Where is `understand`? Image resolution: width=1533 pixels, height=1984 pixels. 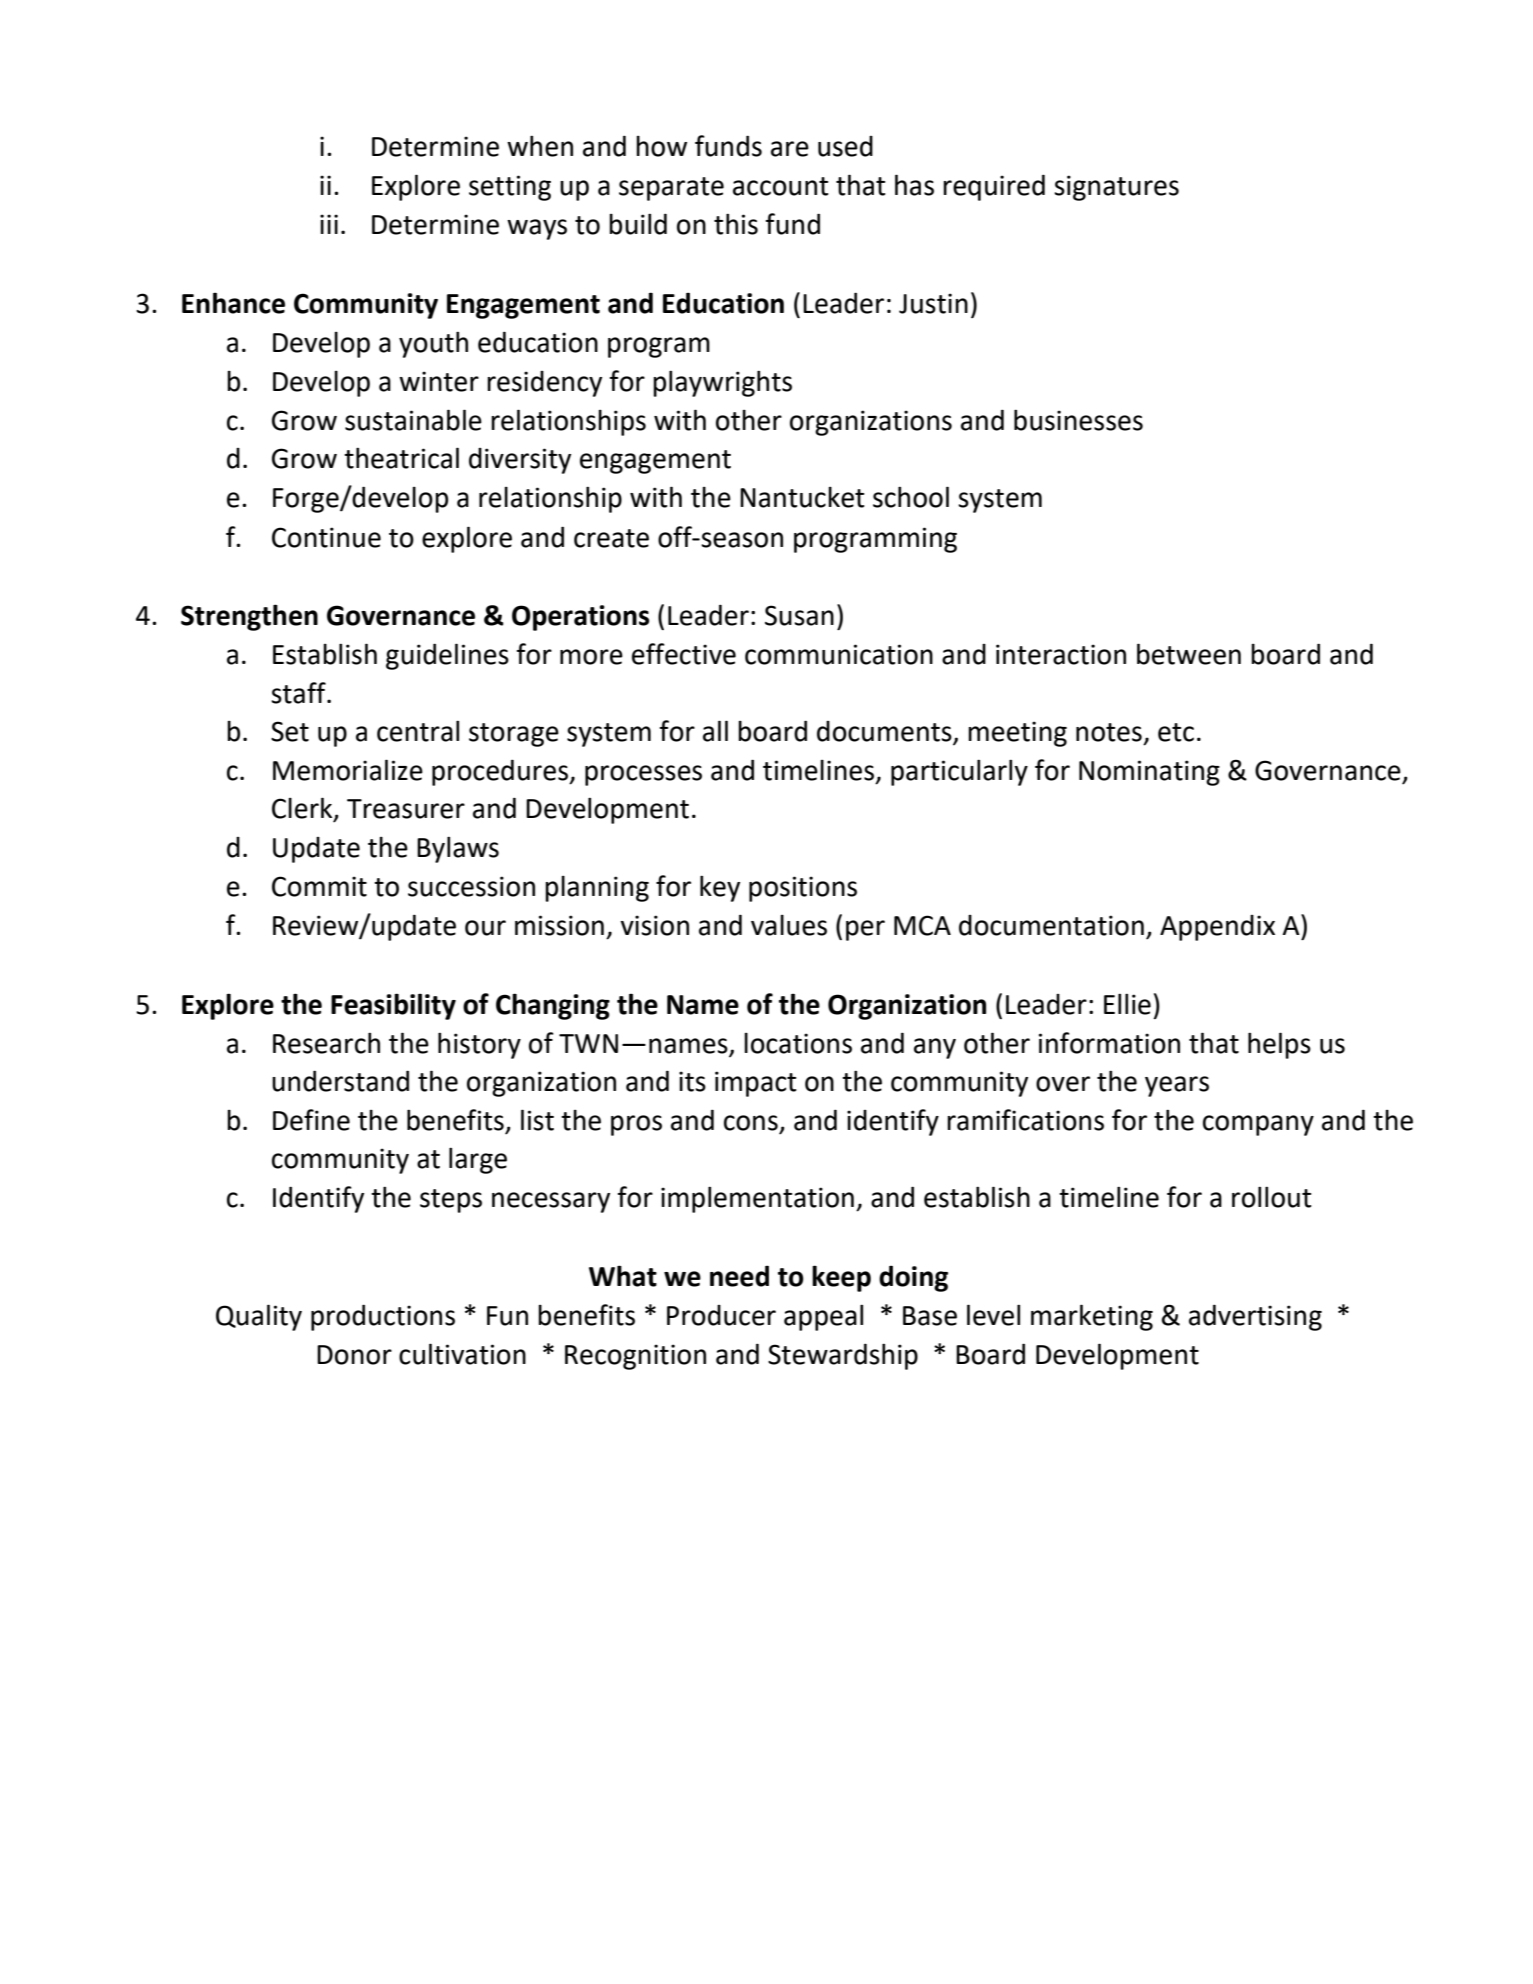
understand is located at coordinates (340, 1081).
